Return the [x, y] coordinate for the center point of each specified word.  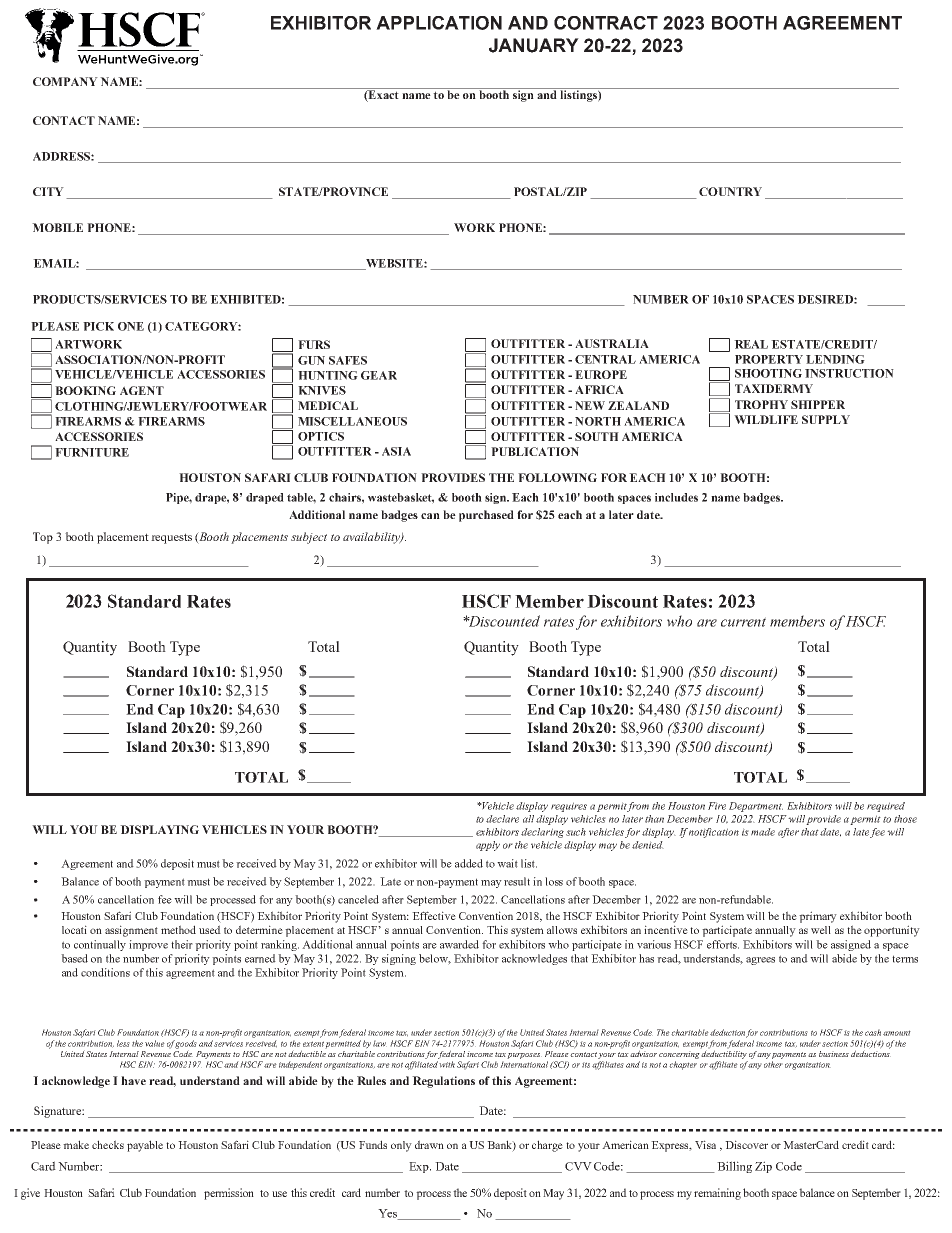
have [133, 1080]
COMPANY [65, 81]
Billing [734, 1167]
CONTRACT [606, 23]
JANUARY [534, 45]
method [178, 929]
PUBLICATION [535, 451]
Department [756, 807]
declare [502, 819]
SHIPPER [818, 404]
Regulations [443, 1082]
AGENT [142, 390]
